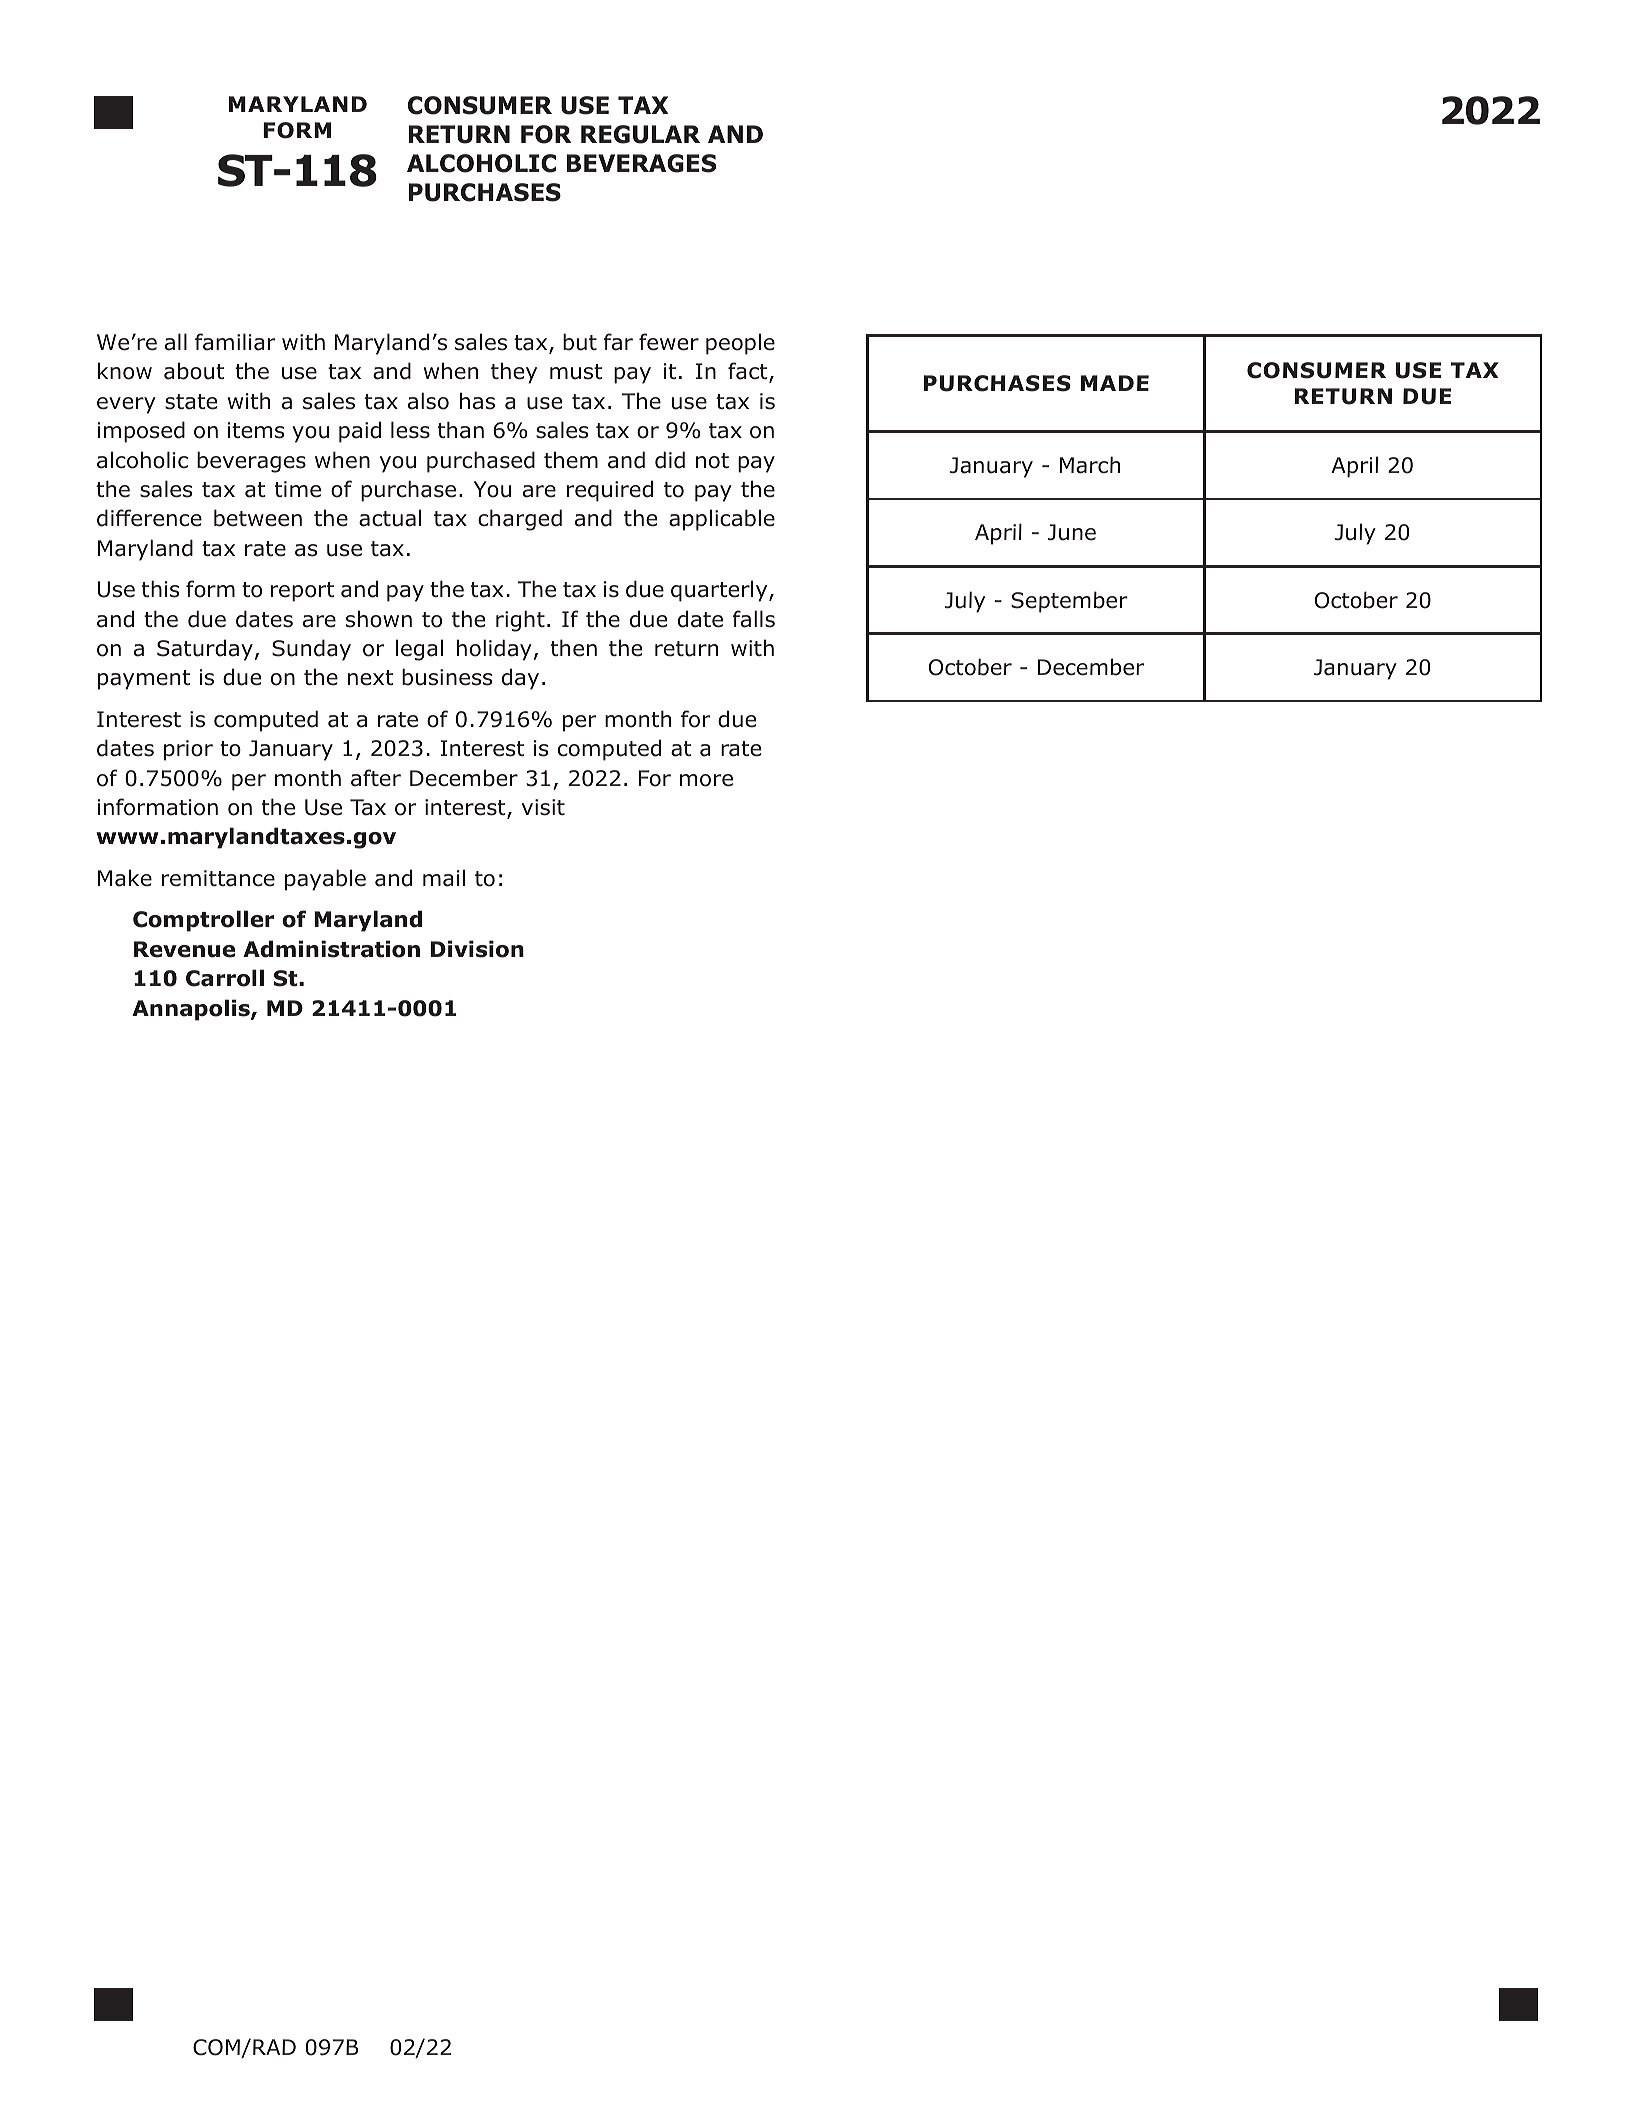 Image resolution: width=1636 pixels, height=2117 pixels. What do you see at coordinates (1090, 465) in the screenshot?
I see `March` at bounding box center [1090, 465].
